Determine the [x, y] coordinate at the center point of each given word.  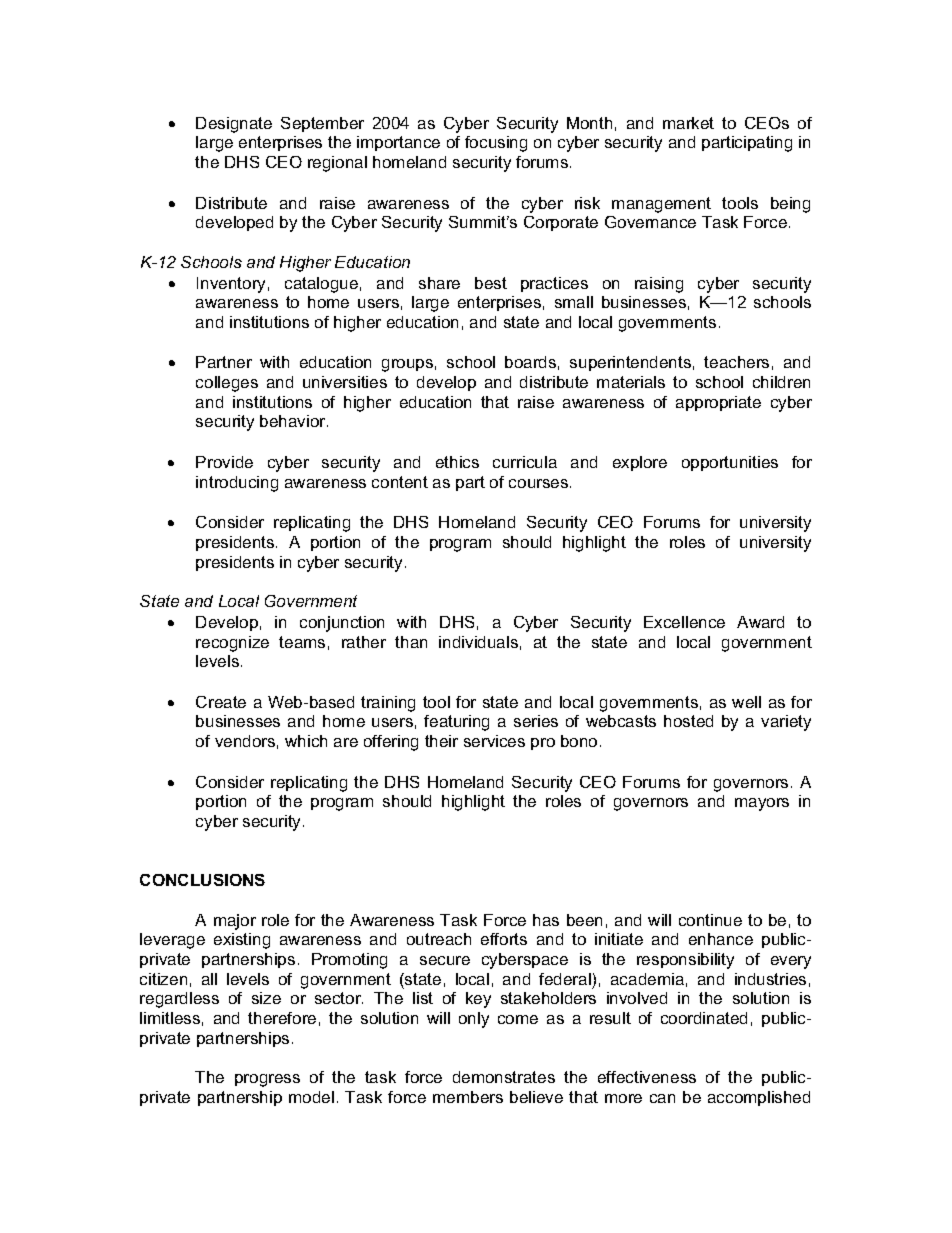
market [688, 123]
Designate [234, 125]
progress [267, 1080]
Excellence [684, 622]
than [411, 642]
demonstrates [504, 1077]
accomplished [759, 1098]
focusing [496, 144]
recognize [232, 644]
